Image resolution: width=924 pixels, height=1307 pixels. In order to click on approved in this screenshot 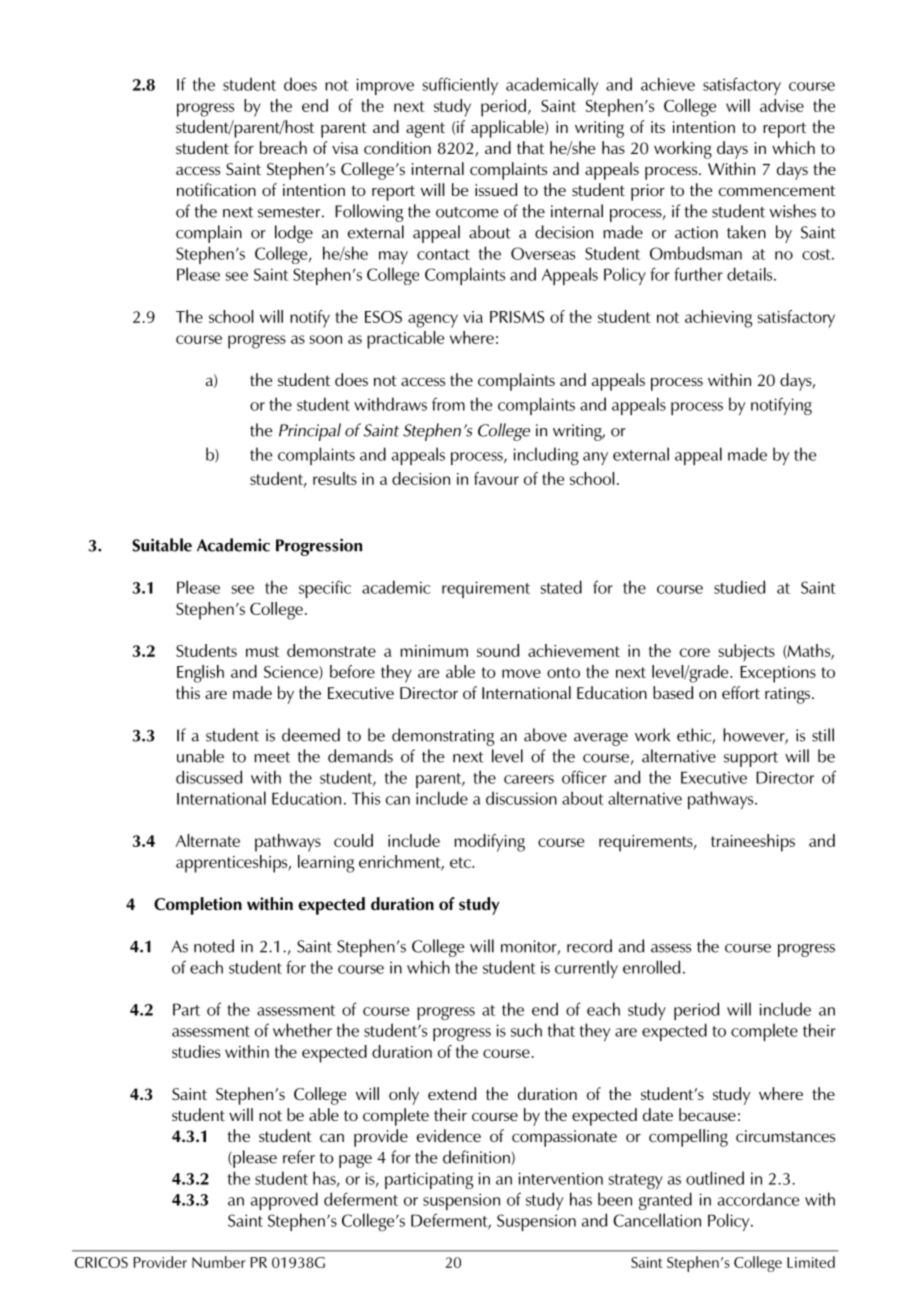, I will do `click(284, 1201)`.
